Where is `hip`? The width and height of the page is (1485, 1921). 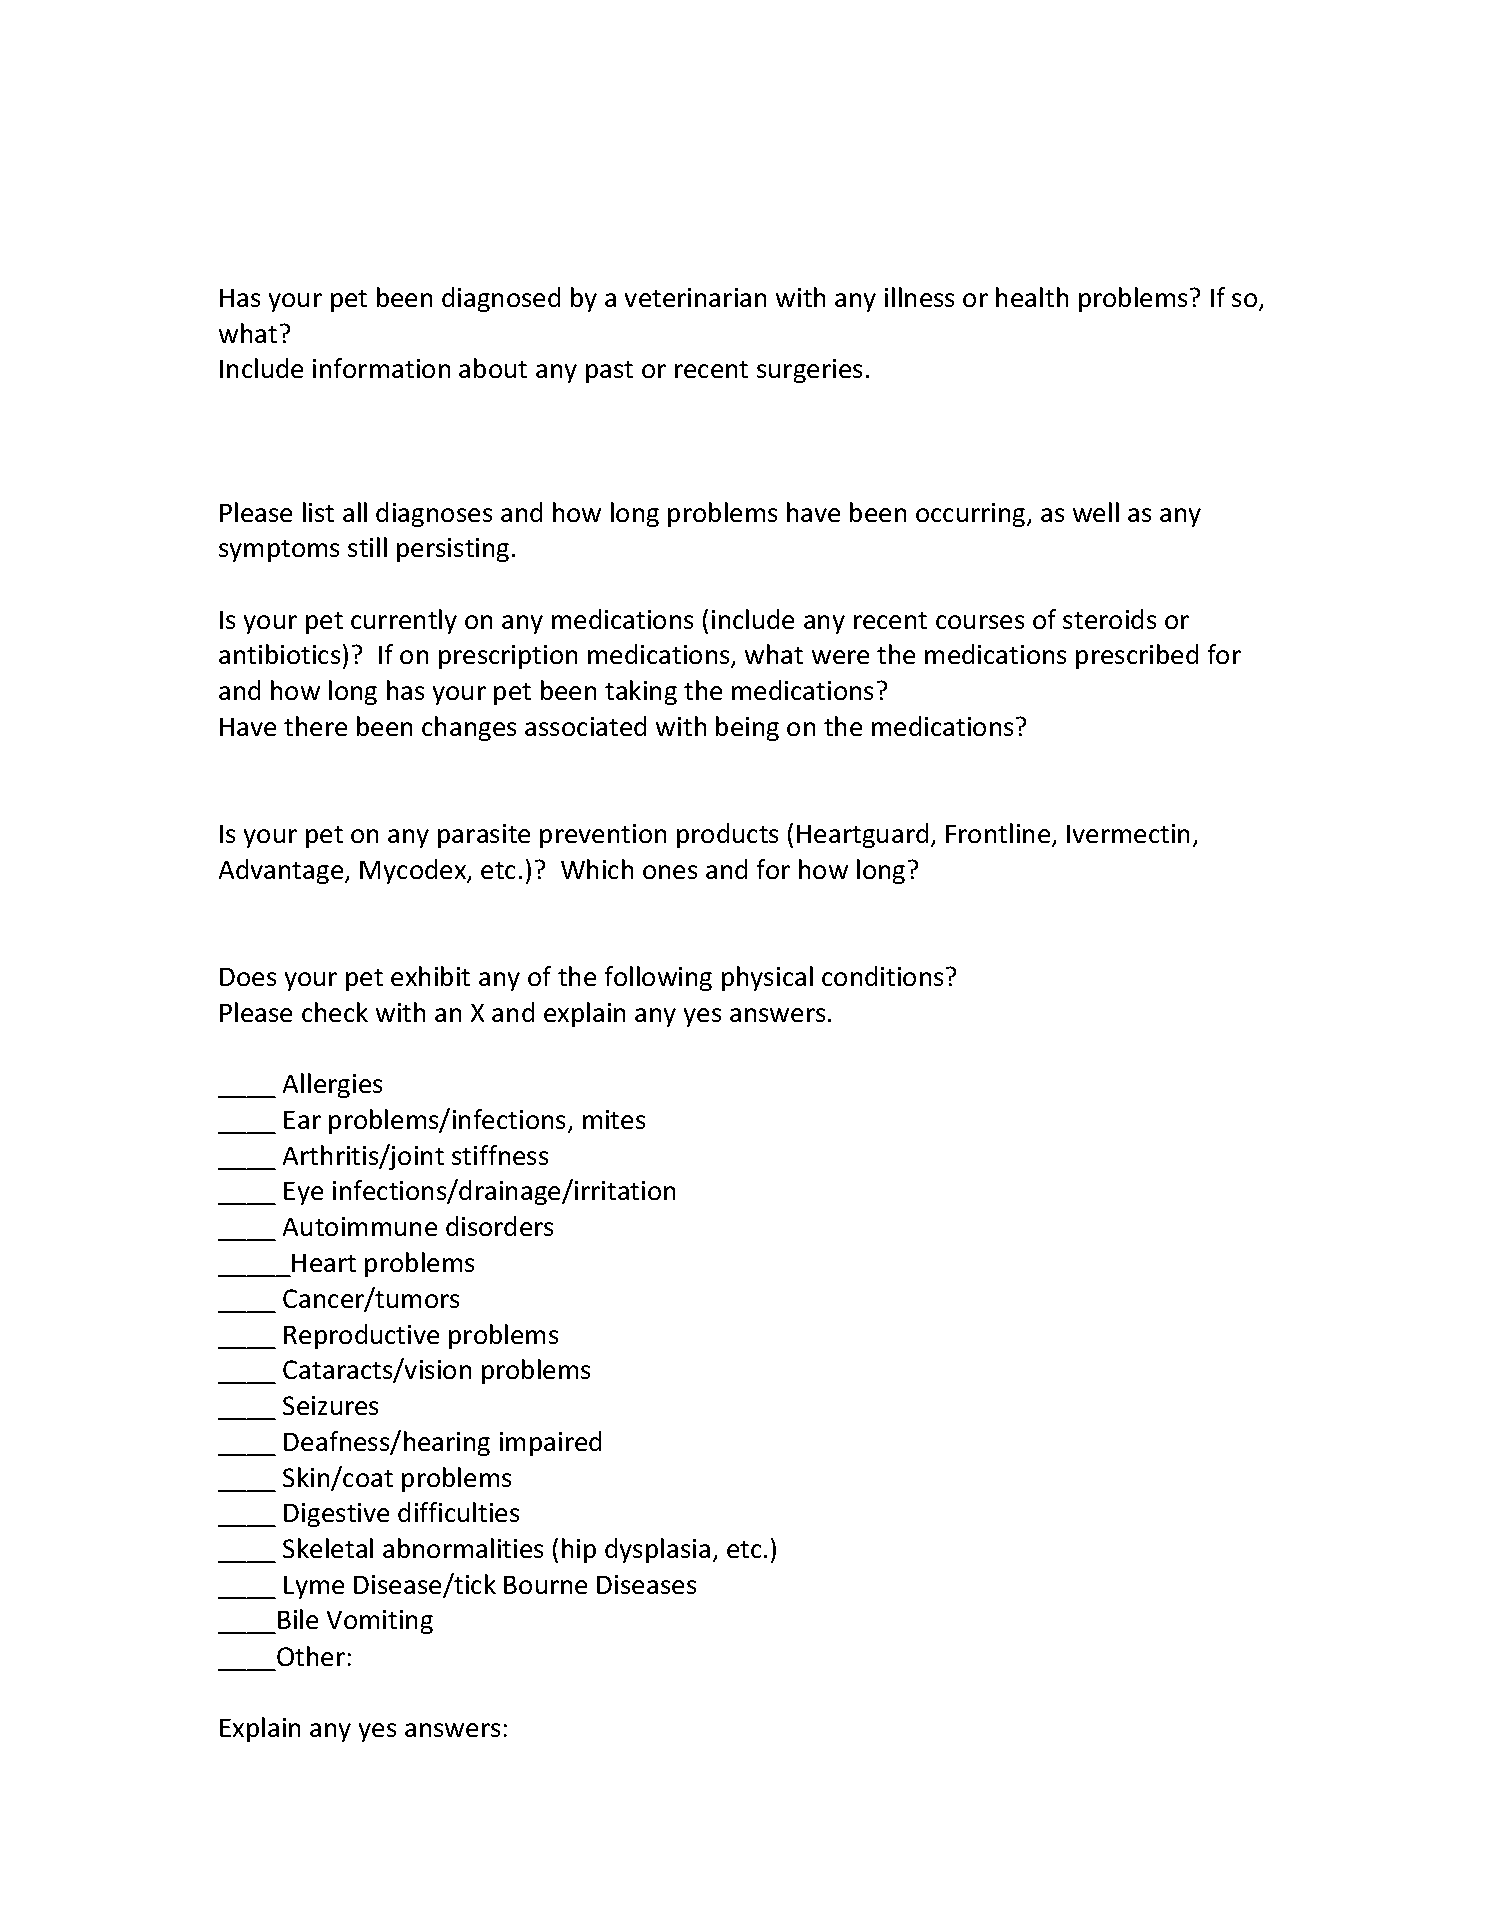
hip is located at coordinates (579, 1550).
